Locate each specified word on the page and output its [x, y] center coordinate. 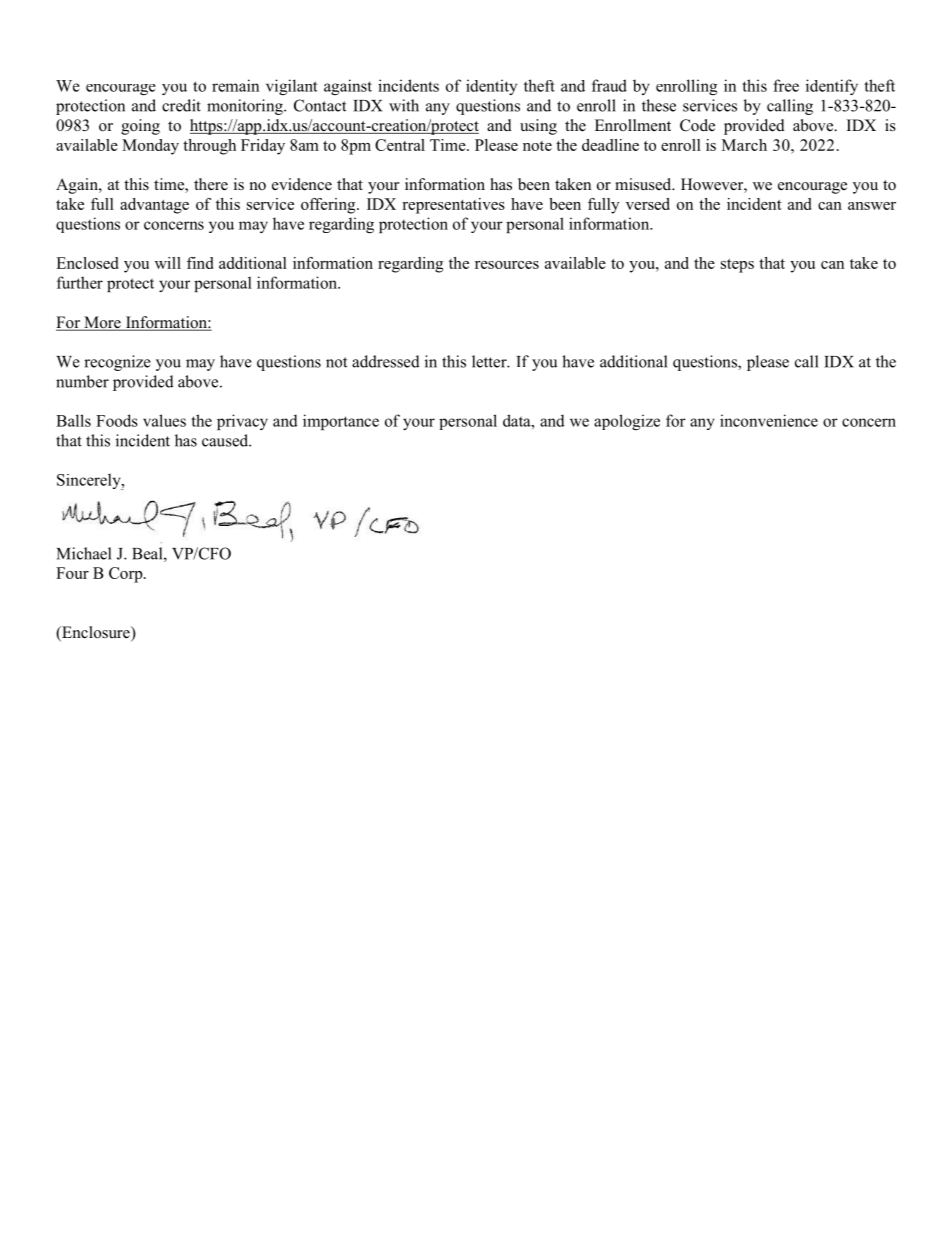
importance [341, 422]
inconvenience [769, 420]
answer [872, 206]
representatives [453, 206]
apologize [627, 422]
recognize [117, 363]
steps [737, 266]
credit [181, 105]
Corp [127, 575]
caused [226, 440]
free [786, 85]
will [168, 263]
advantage [154, 206]
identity [491, 87]
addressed [386, 361]
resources [507, 265]
